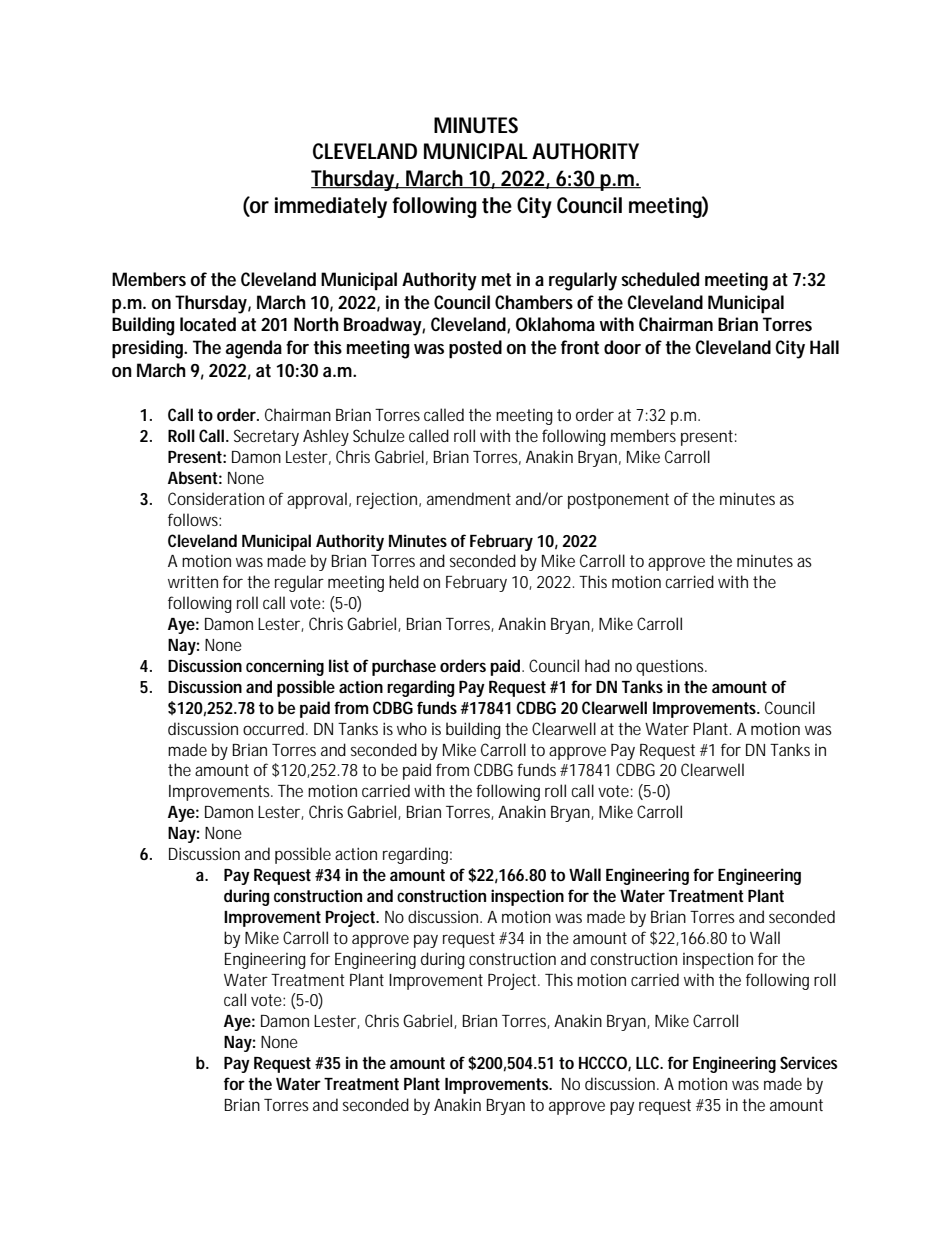 The width and height of the screenshot is (952, 1233). Describe the element at coordinates (660, 279) in the screenshot. I see `scheduled` at that location.
